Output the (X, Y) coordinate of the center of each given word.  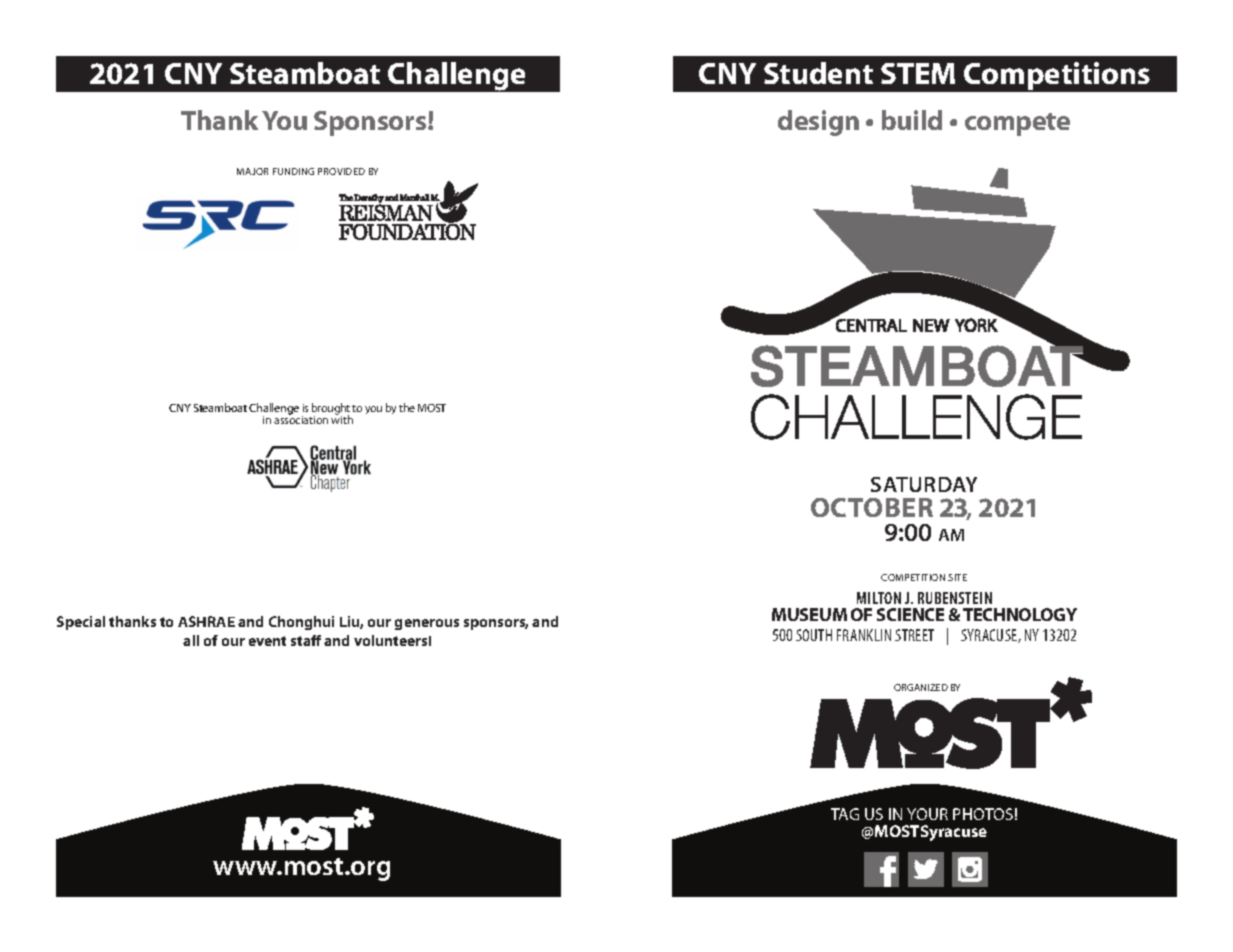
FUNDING (293, 171)
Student (818, 73)
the (407, 407)
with (342, 419)
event (267, 641)
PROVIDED (341, 171)
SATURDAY (924, 484)
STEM (918, 73)
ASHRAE (206, 621)
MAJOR (252, 171)
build (912, 120)
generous (427, 624)
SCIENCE (910, 614)
